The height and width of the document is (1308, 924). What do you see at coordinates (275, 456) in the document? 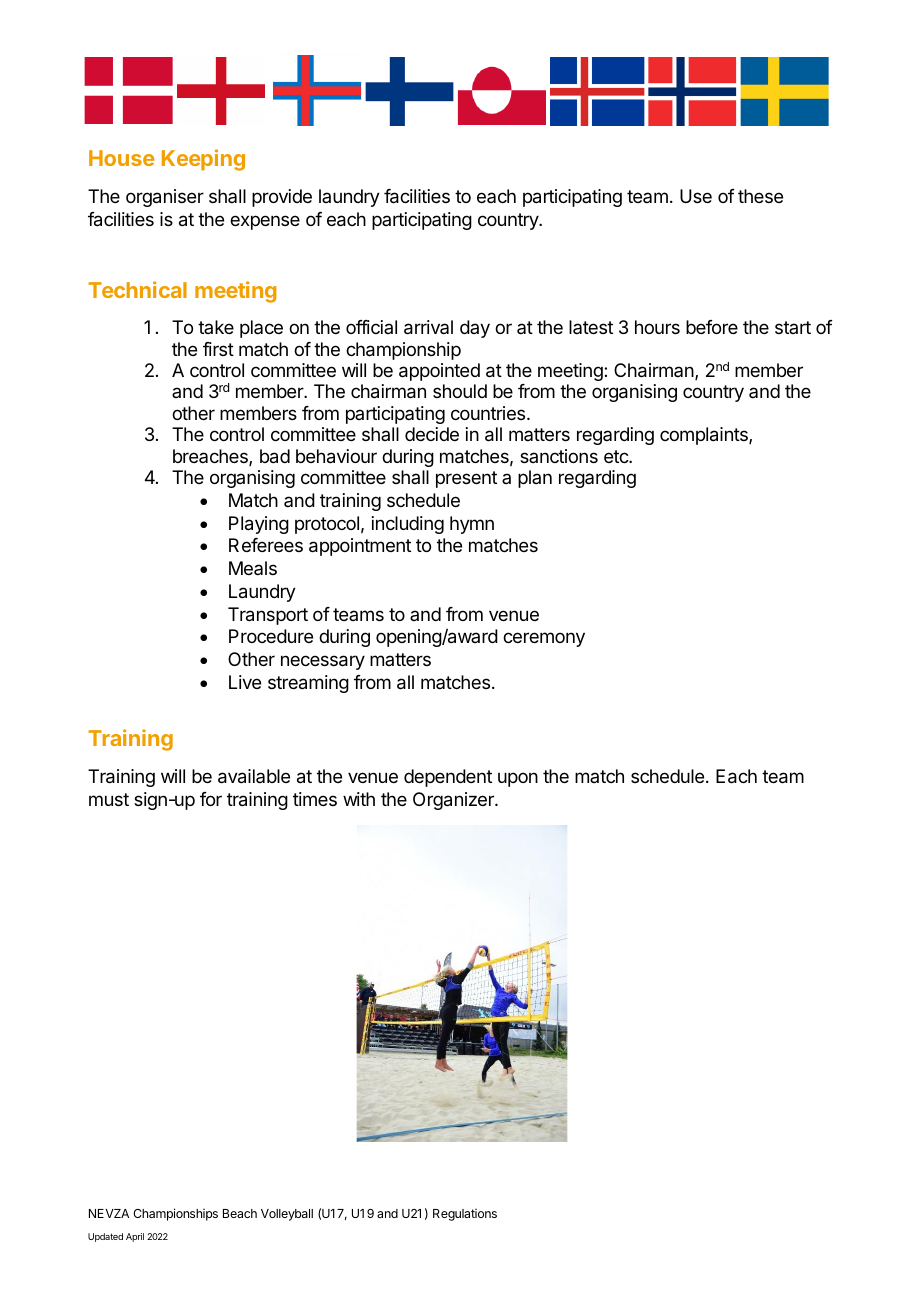
I see `bad` at bounding box center [275, 456].
